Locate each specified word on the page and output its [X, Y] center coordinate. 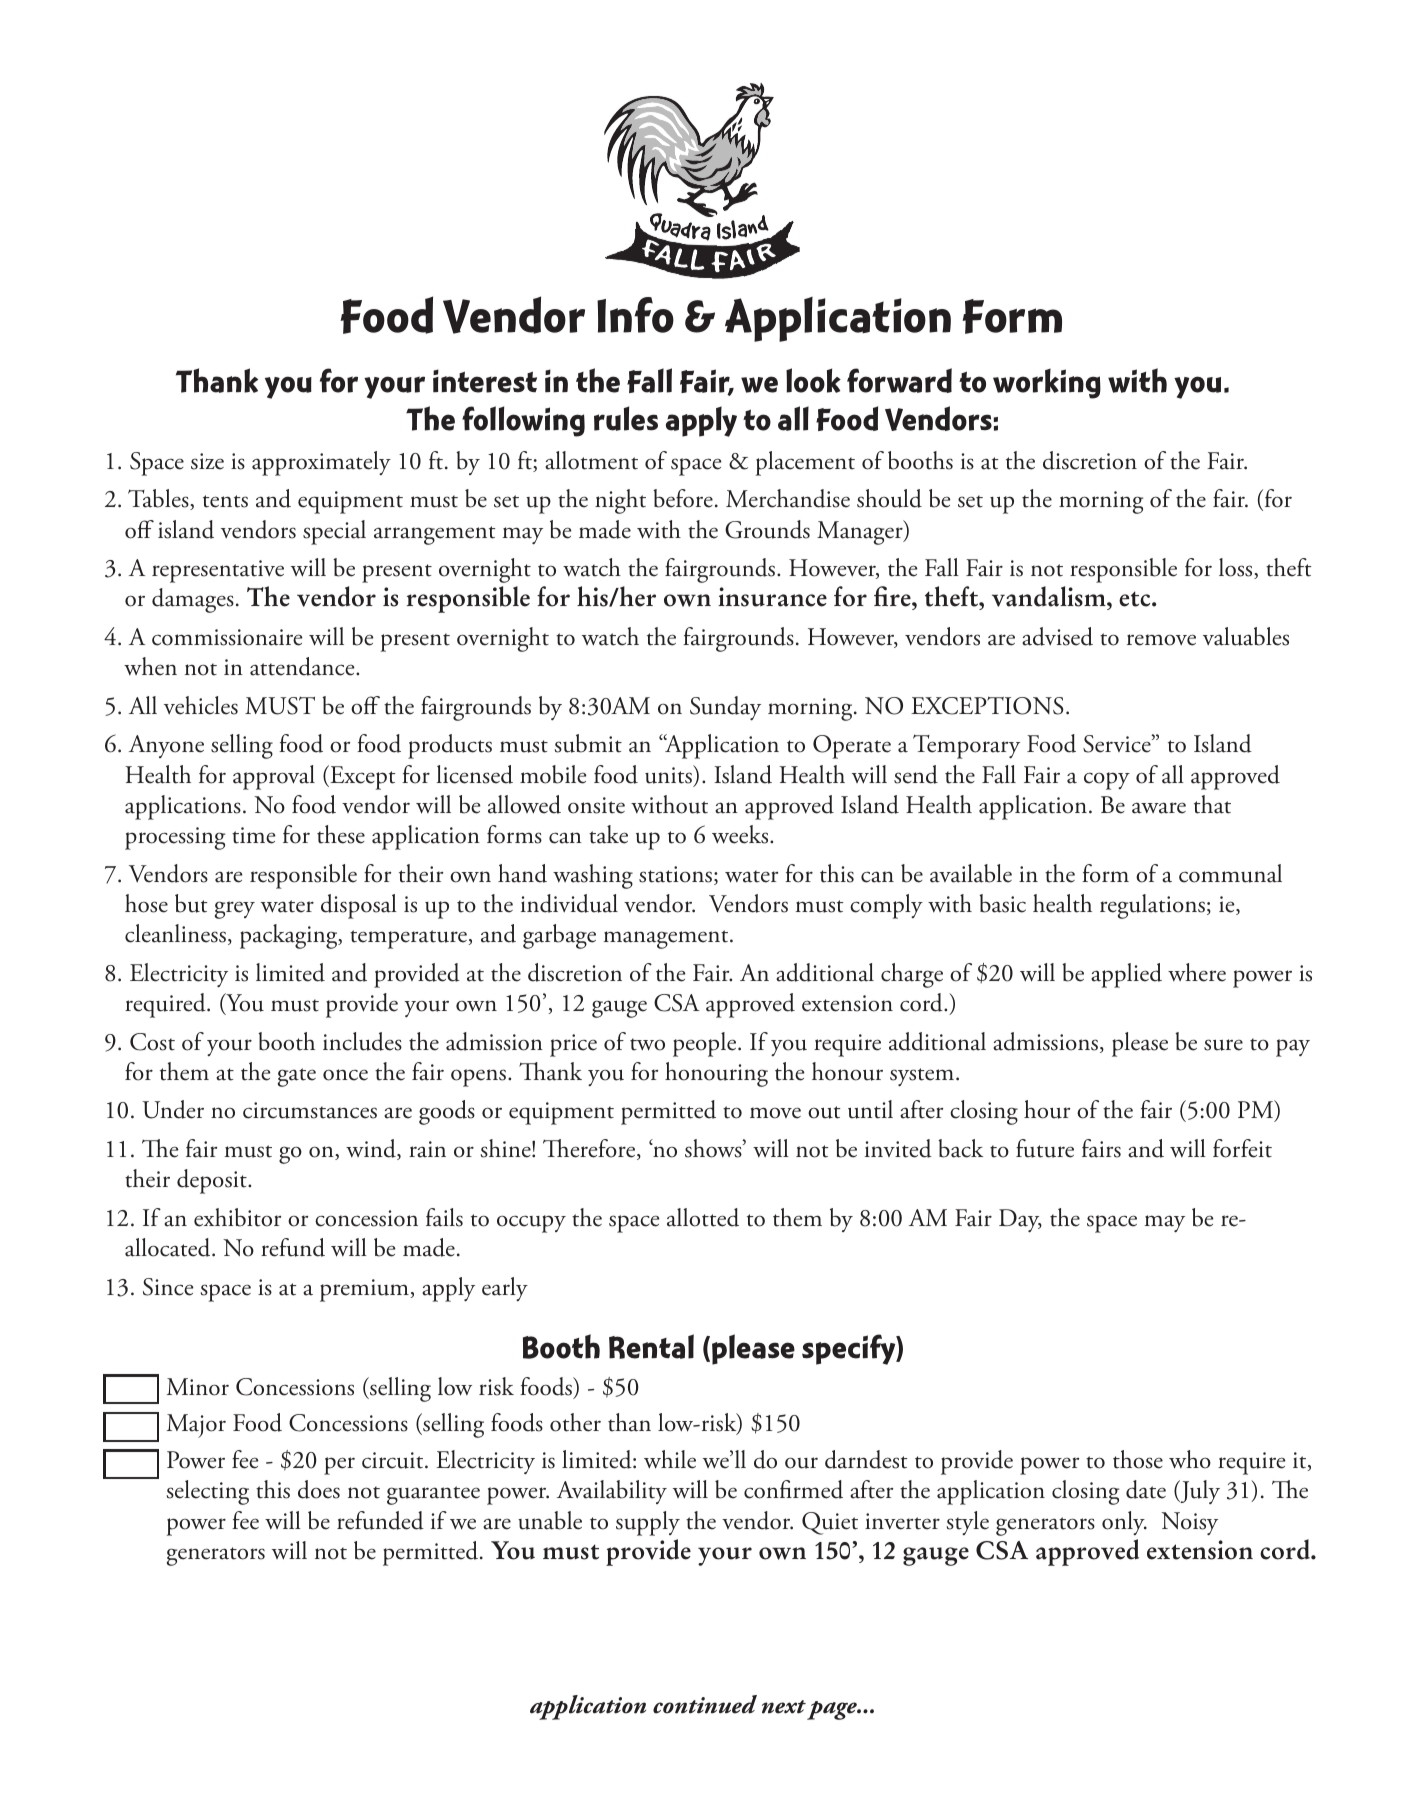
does [319, 1489]
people [706, 1044]
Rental [651, 1346]
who [1190, 1459]
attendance [303, 666]
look [813, 380]
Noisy [1189, 1523]
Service [1118, 743]
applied [1126, 975]
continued [705, 1704]
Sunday [725, 708]
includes [362, 1041]
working [1047, 384]
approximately [321, 463]
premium [365, 1290]
